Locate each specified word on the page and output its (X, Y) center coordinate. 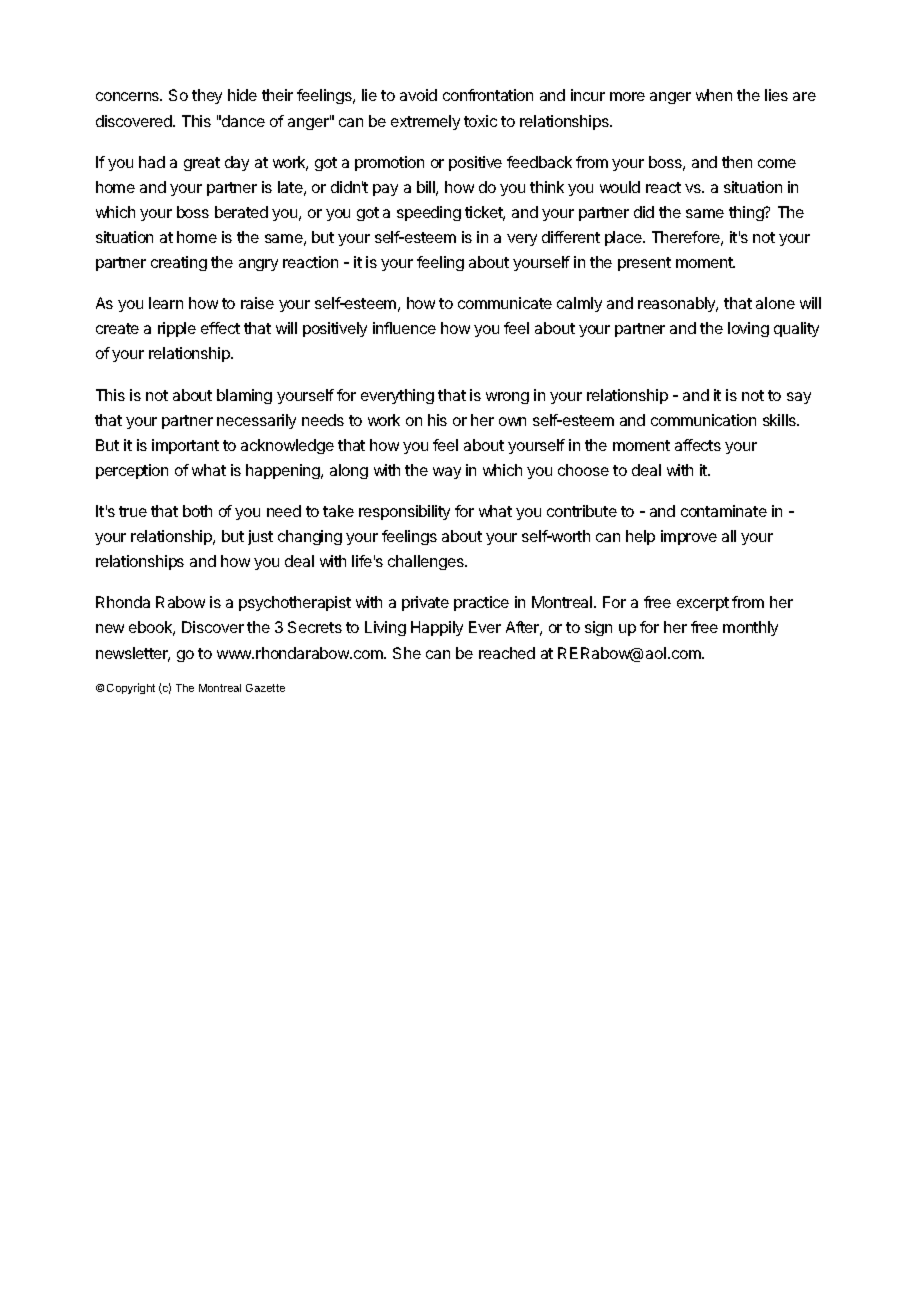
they (207, 96)
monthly (750, 628)
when (714, 95)
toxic (480, 121)
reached (507, 653)
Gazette (265, 688)
